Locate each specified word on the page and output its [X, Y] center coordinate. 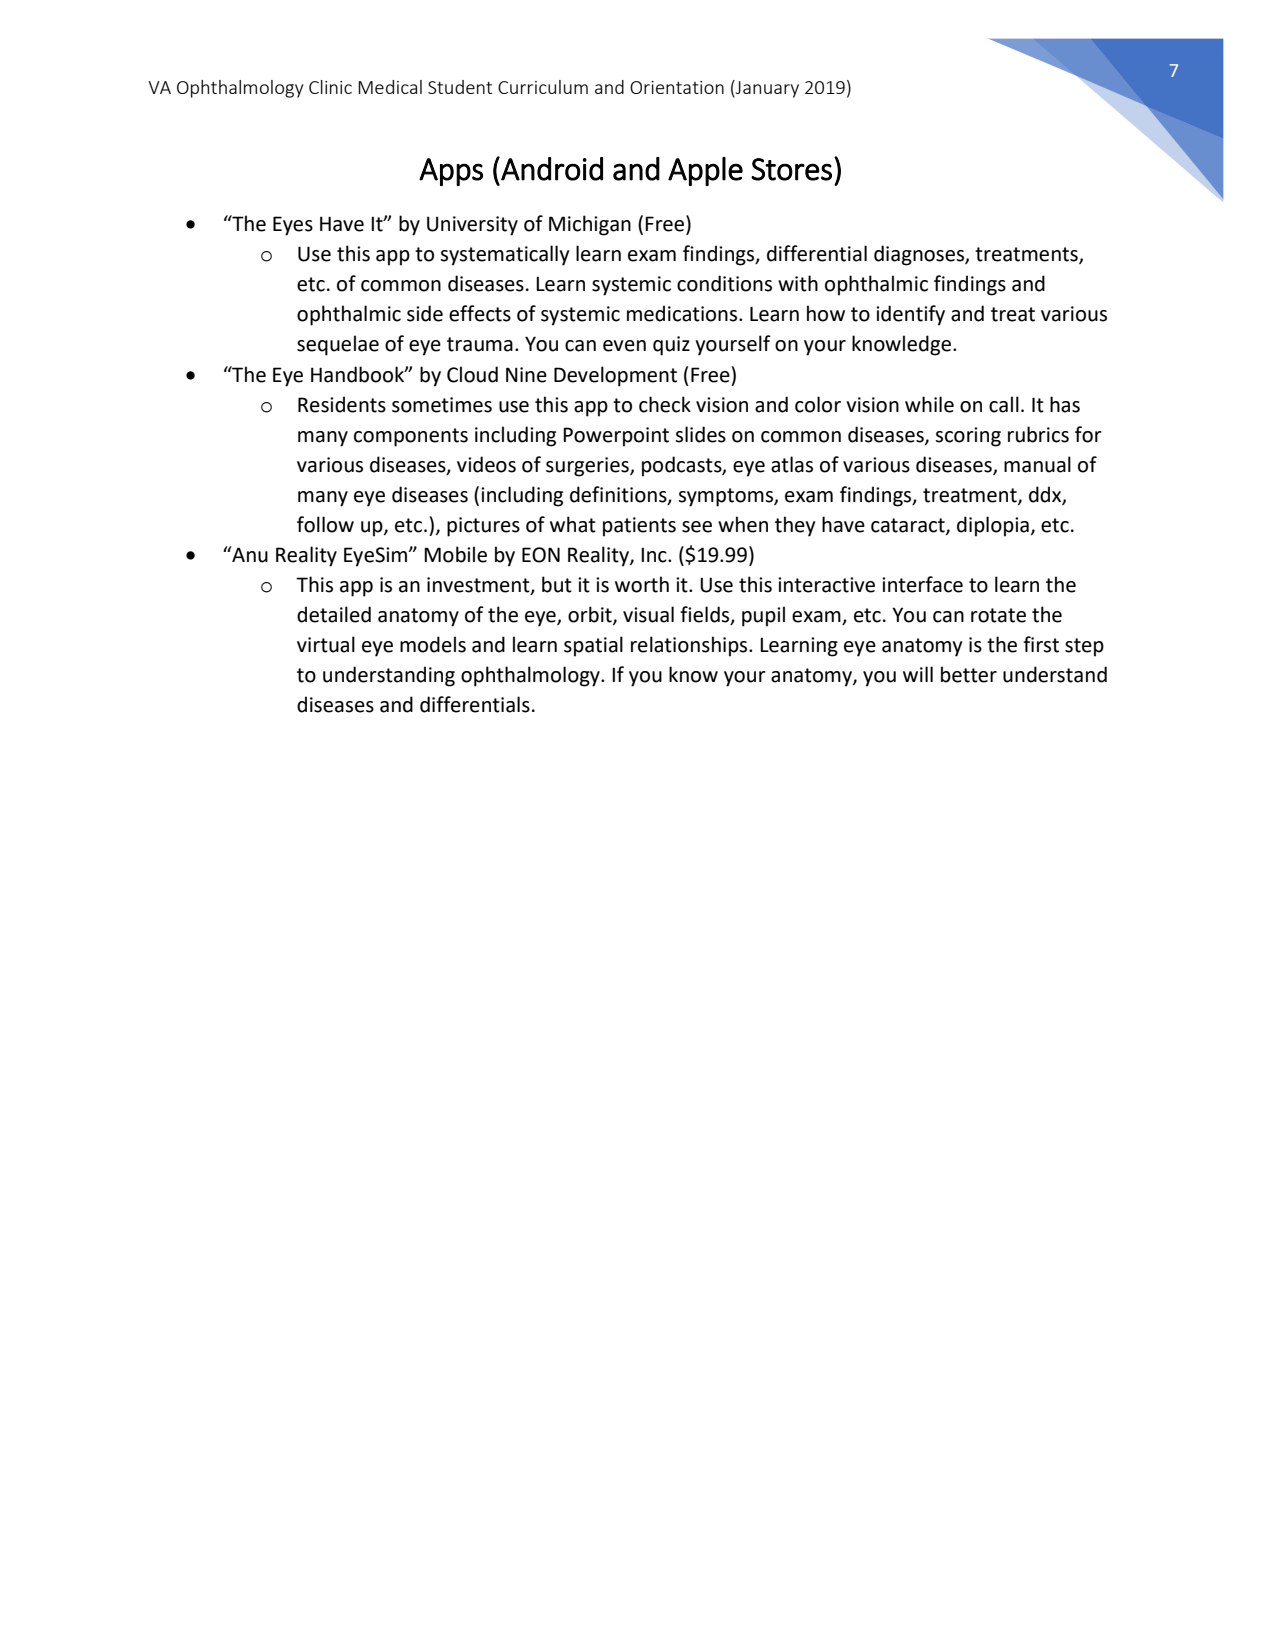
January [766, 89]
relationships [690, 646]
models [433, 644]
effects [480, 313]
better [969, 674]
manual [1037, 464]
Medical [390, 87]
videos [486, 464]
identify [910, 315]
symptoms [726, 497]
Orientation [677, 87]
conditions [724, 283]
